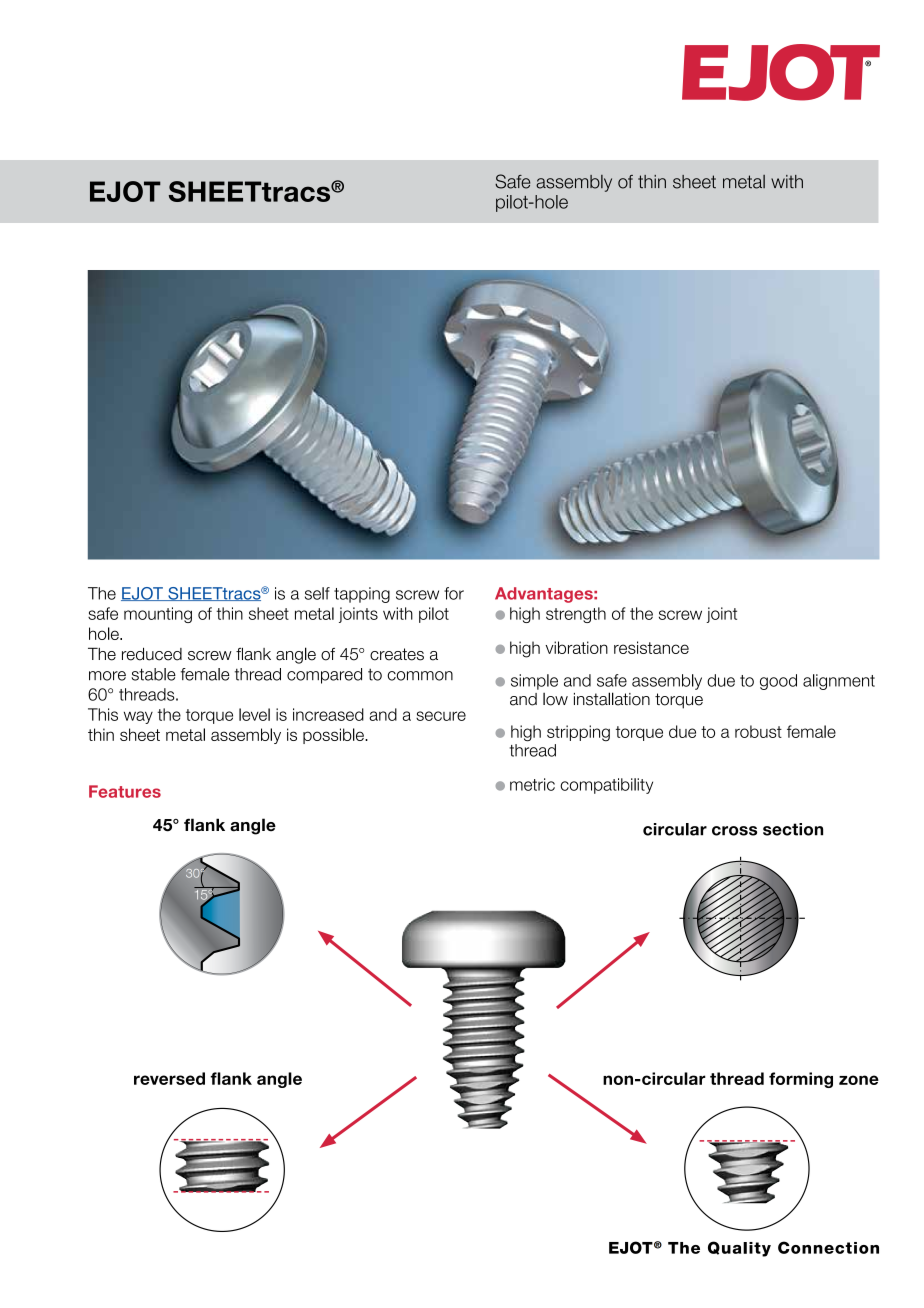 Image resolution: width=924 pixels, height=1308 pixels. Describe the element at coordinates (734, 831) in the page. I see `cross` at that location.
